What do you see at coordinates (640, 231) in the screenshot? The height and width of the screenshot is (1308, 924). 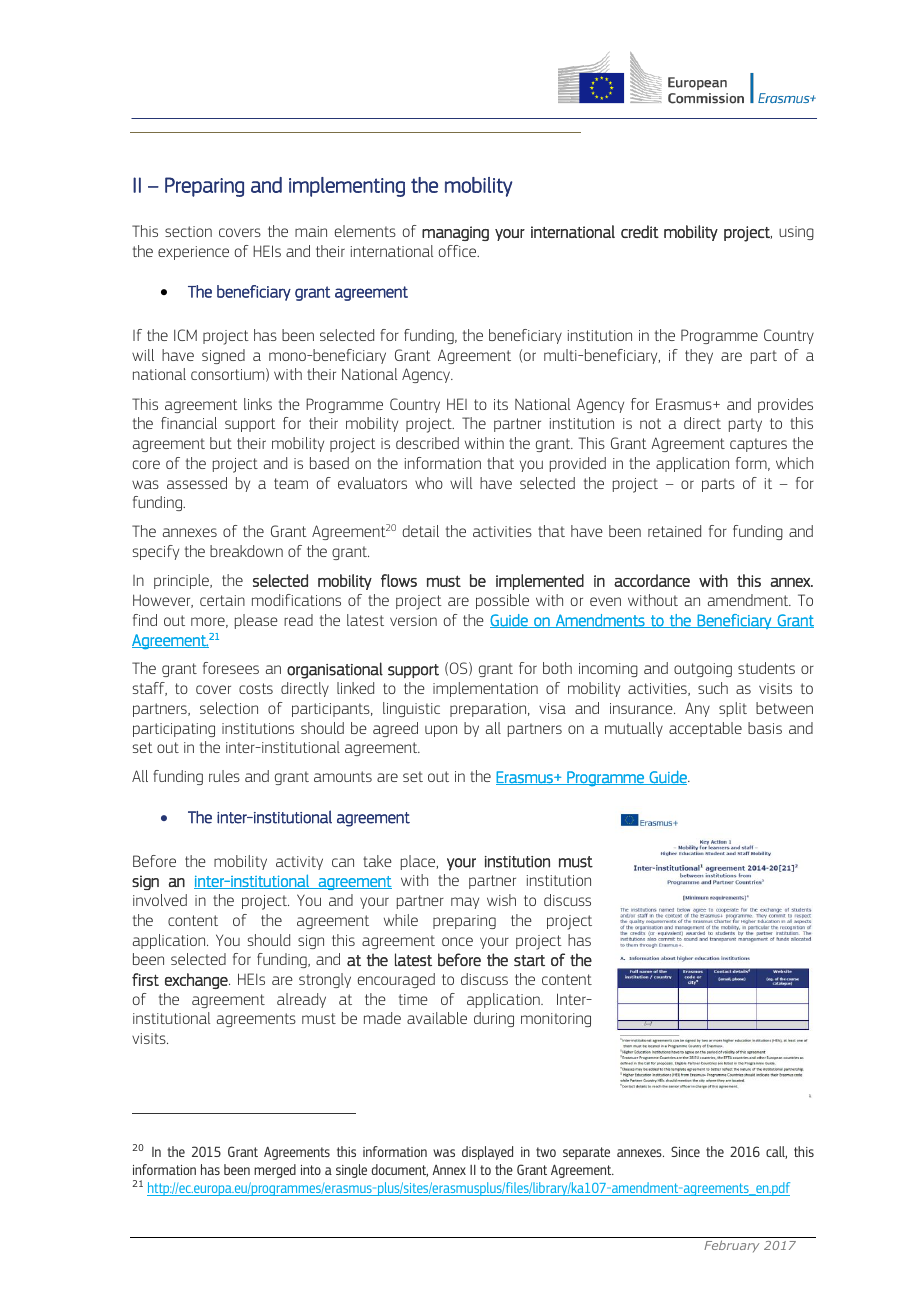 I see `credit` at bounding box center [640, 231].
